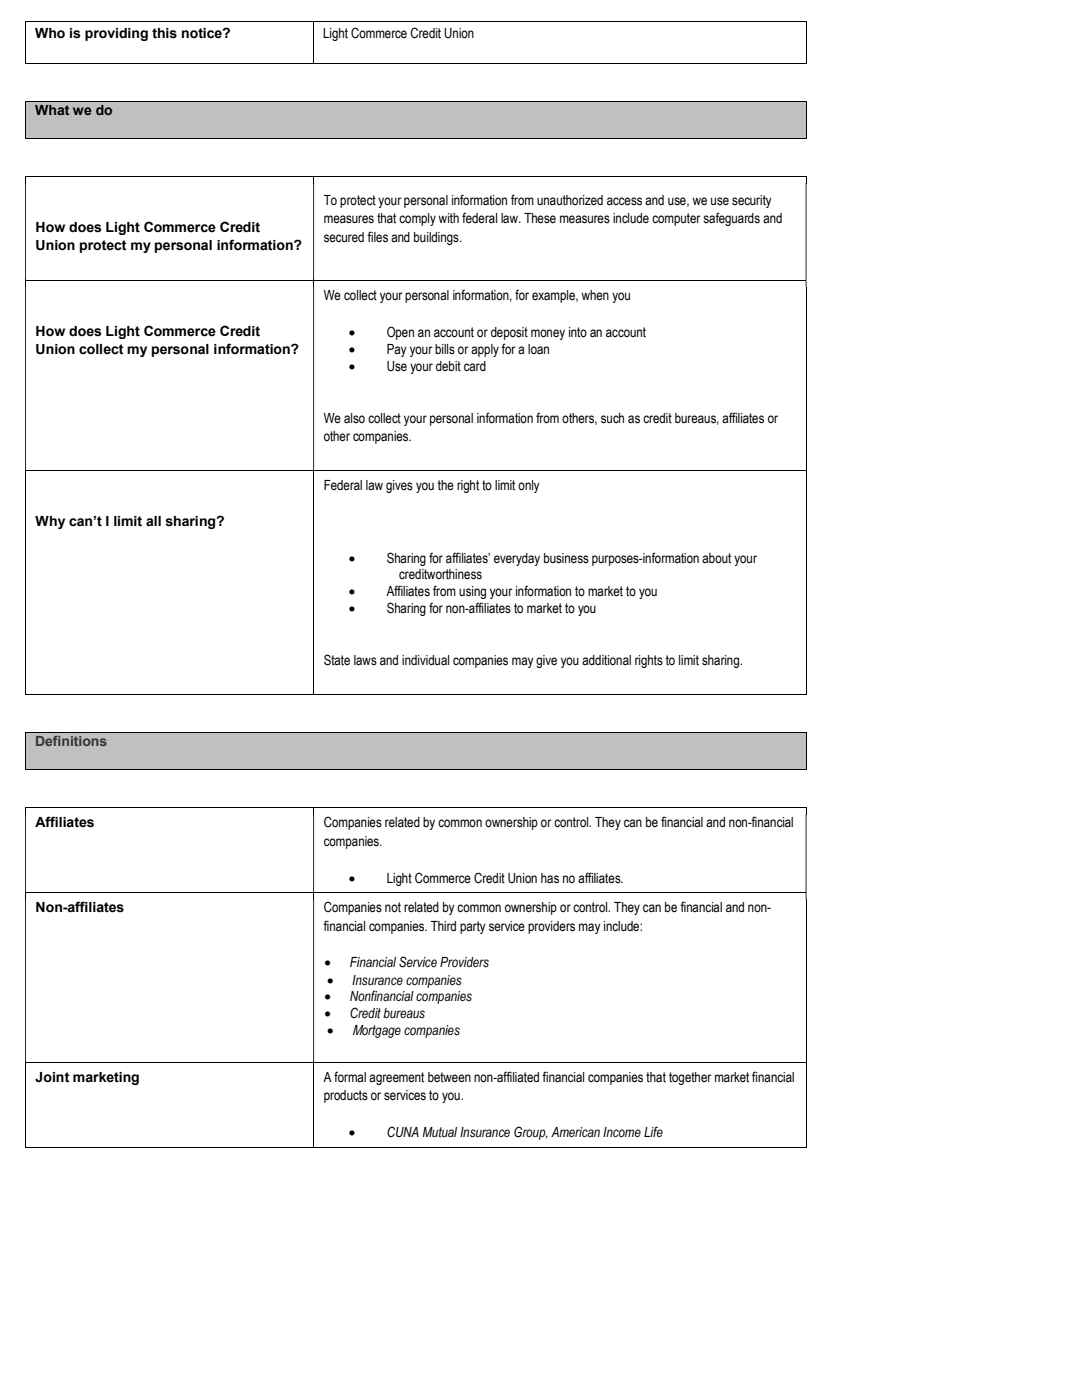 This image has width=1070, height=1384. What do you see at coordinates (344, 237) in the image?
I see `secured` at bounding box center [344, 237].
